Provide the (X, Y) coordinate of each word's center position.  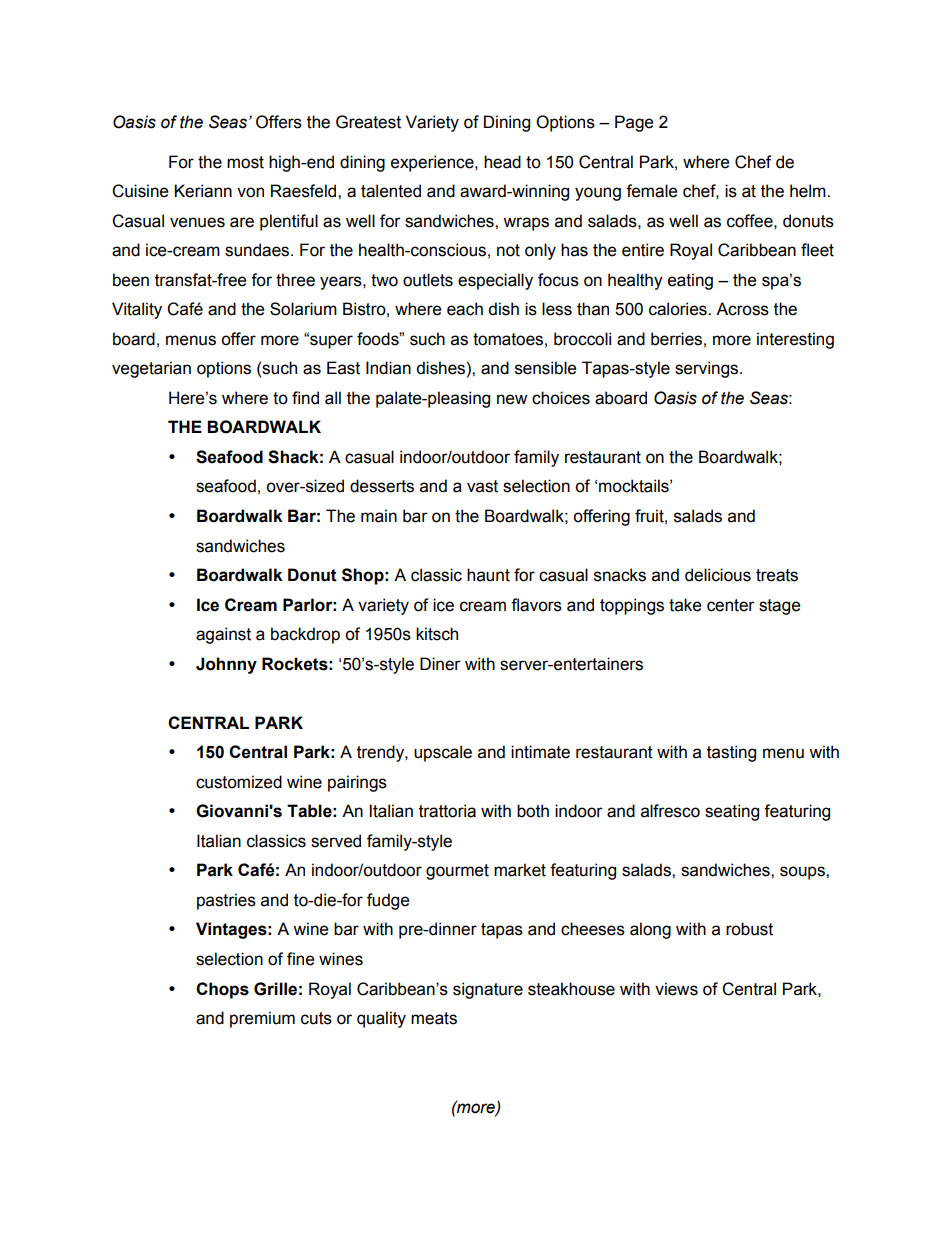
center (731, 605)
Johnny (226, 665)
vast (482, 486)
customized (239, 782)
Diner (440, 664)
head (502, 162)
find (305, 398)
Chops (222, 990)
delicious (718, 575)
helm (809, 191)
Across (742, 309)
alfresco (670, 811)
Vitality (137, 310)
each (465, 309)
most (245, 162)
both (533, 811)
